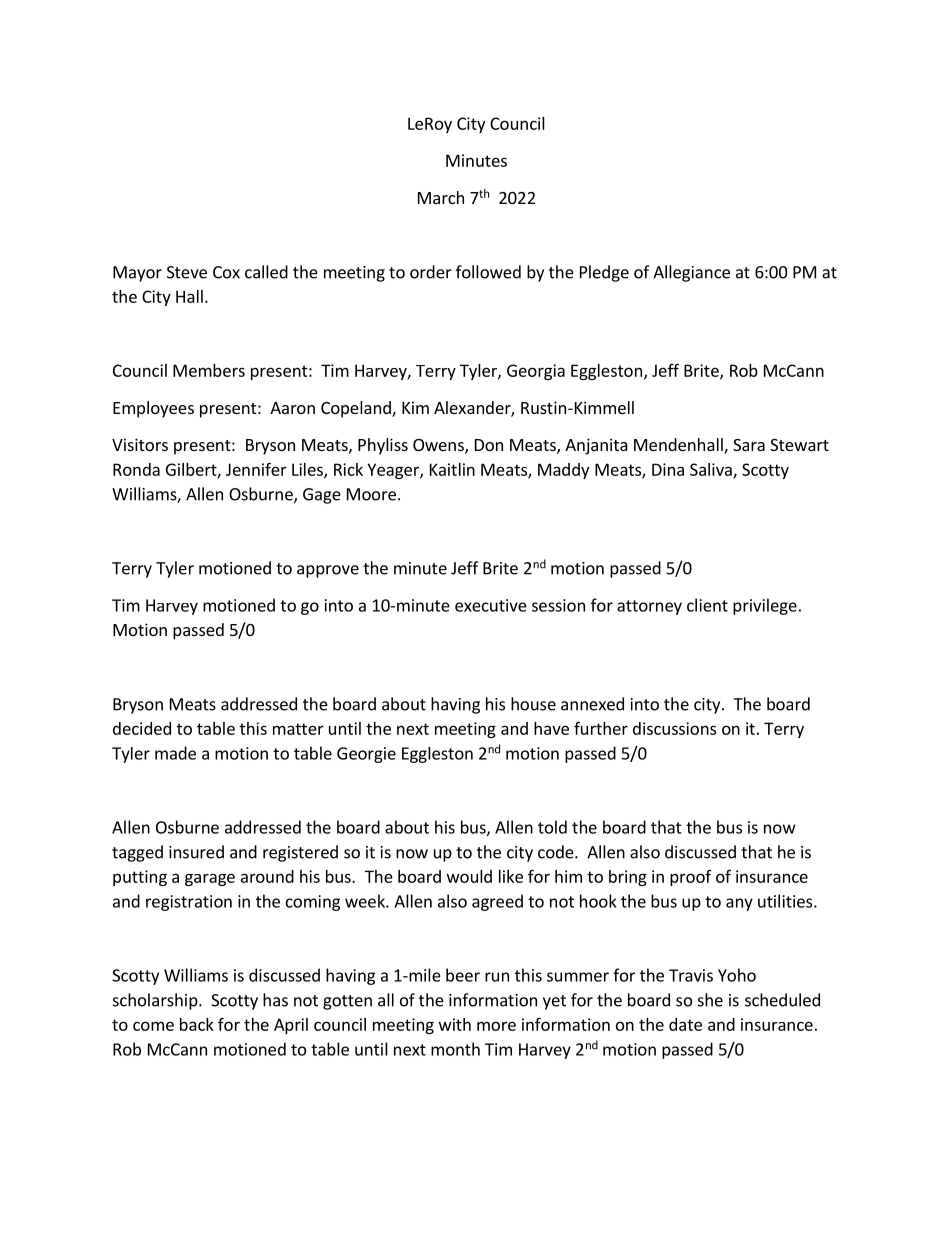  I want to click on March, so click(441, 197).
